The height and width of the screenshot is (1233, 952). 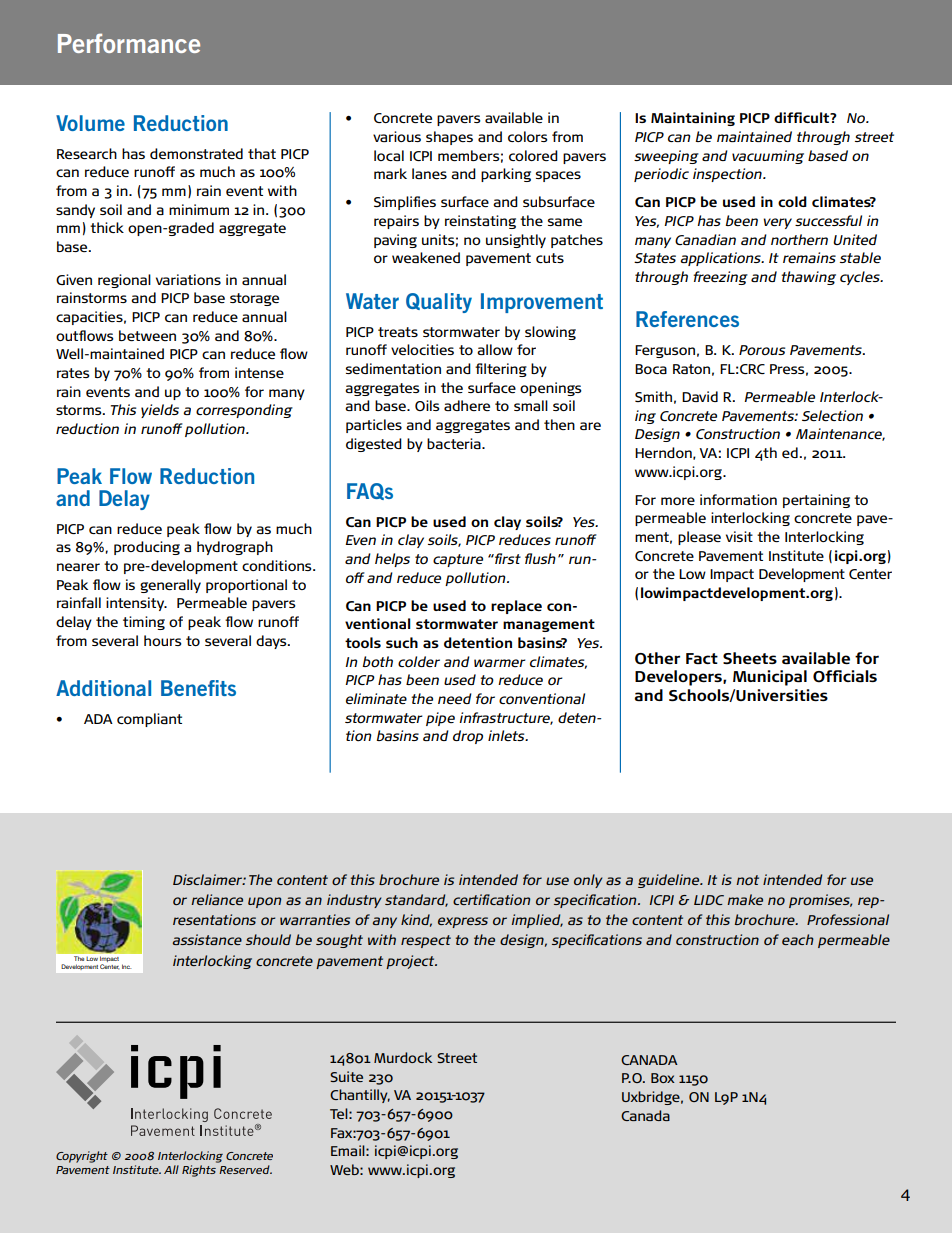 What do you see at coordinates (199, 1171) in the screenshot?
I see `Rights` at bounding box center [199, 1171].
